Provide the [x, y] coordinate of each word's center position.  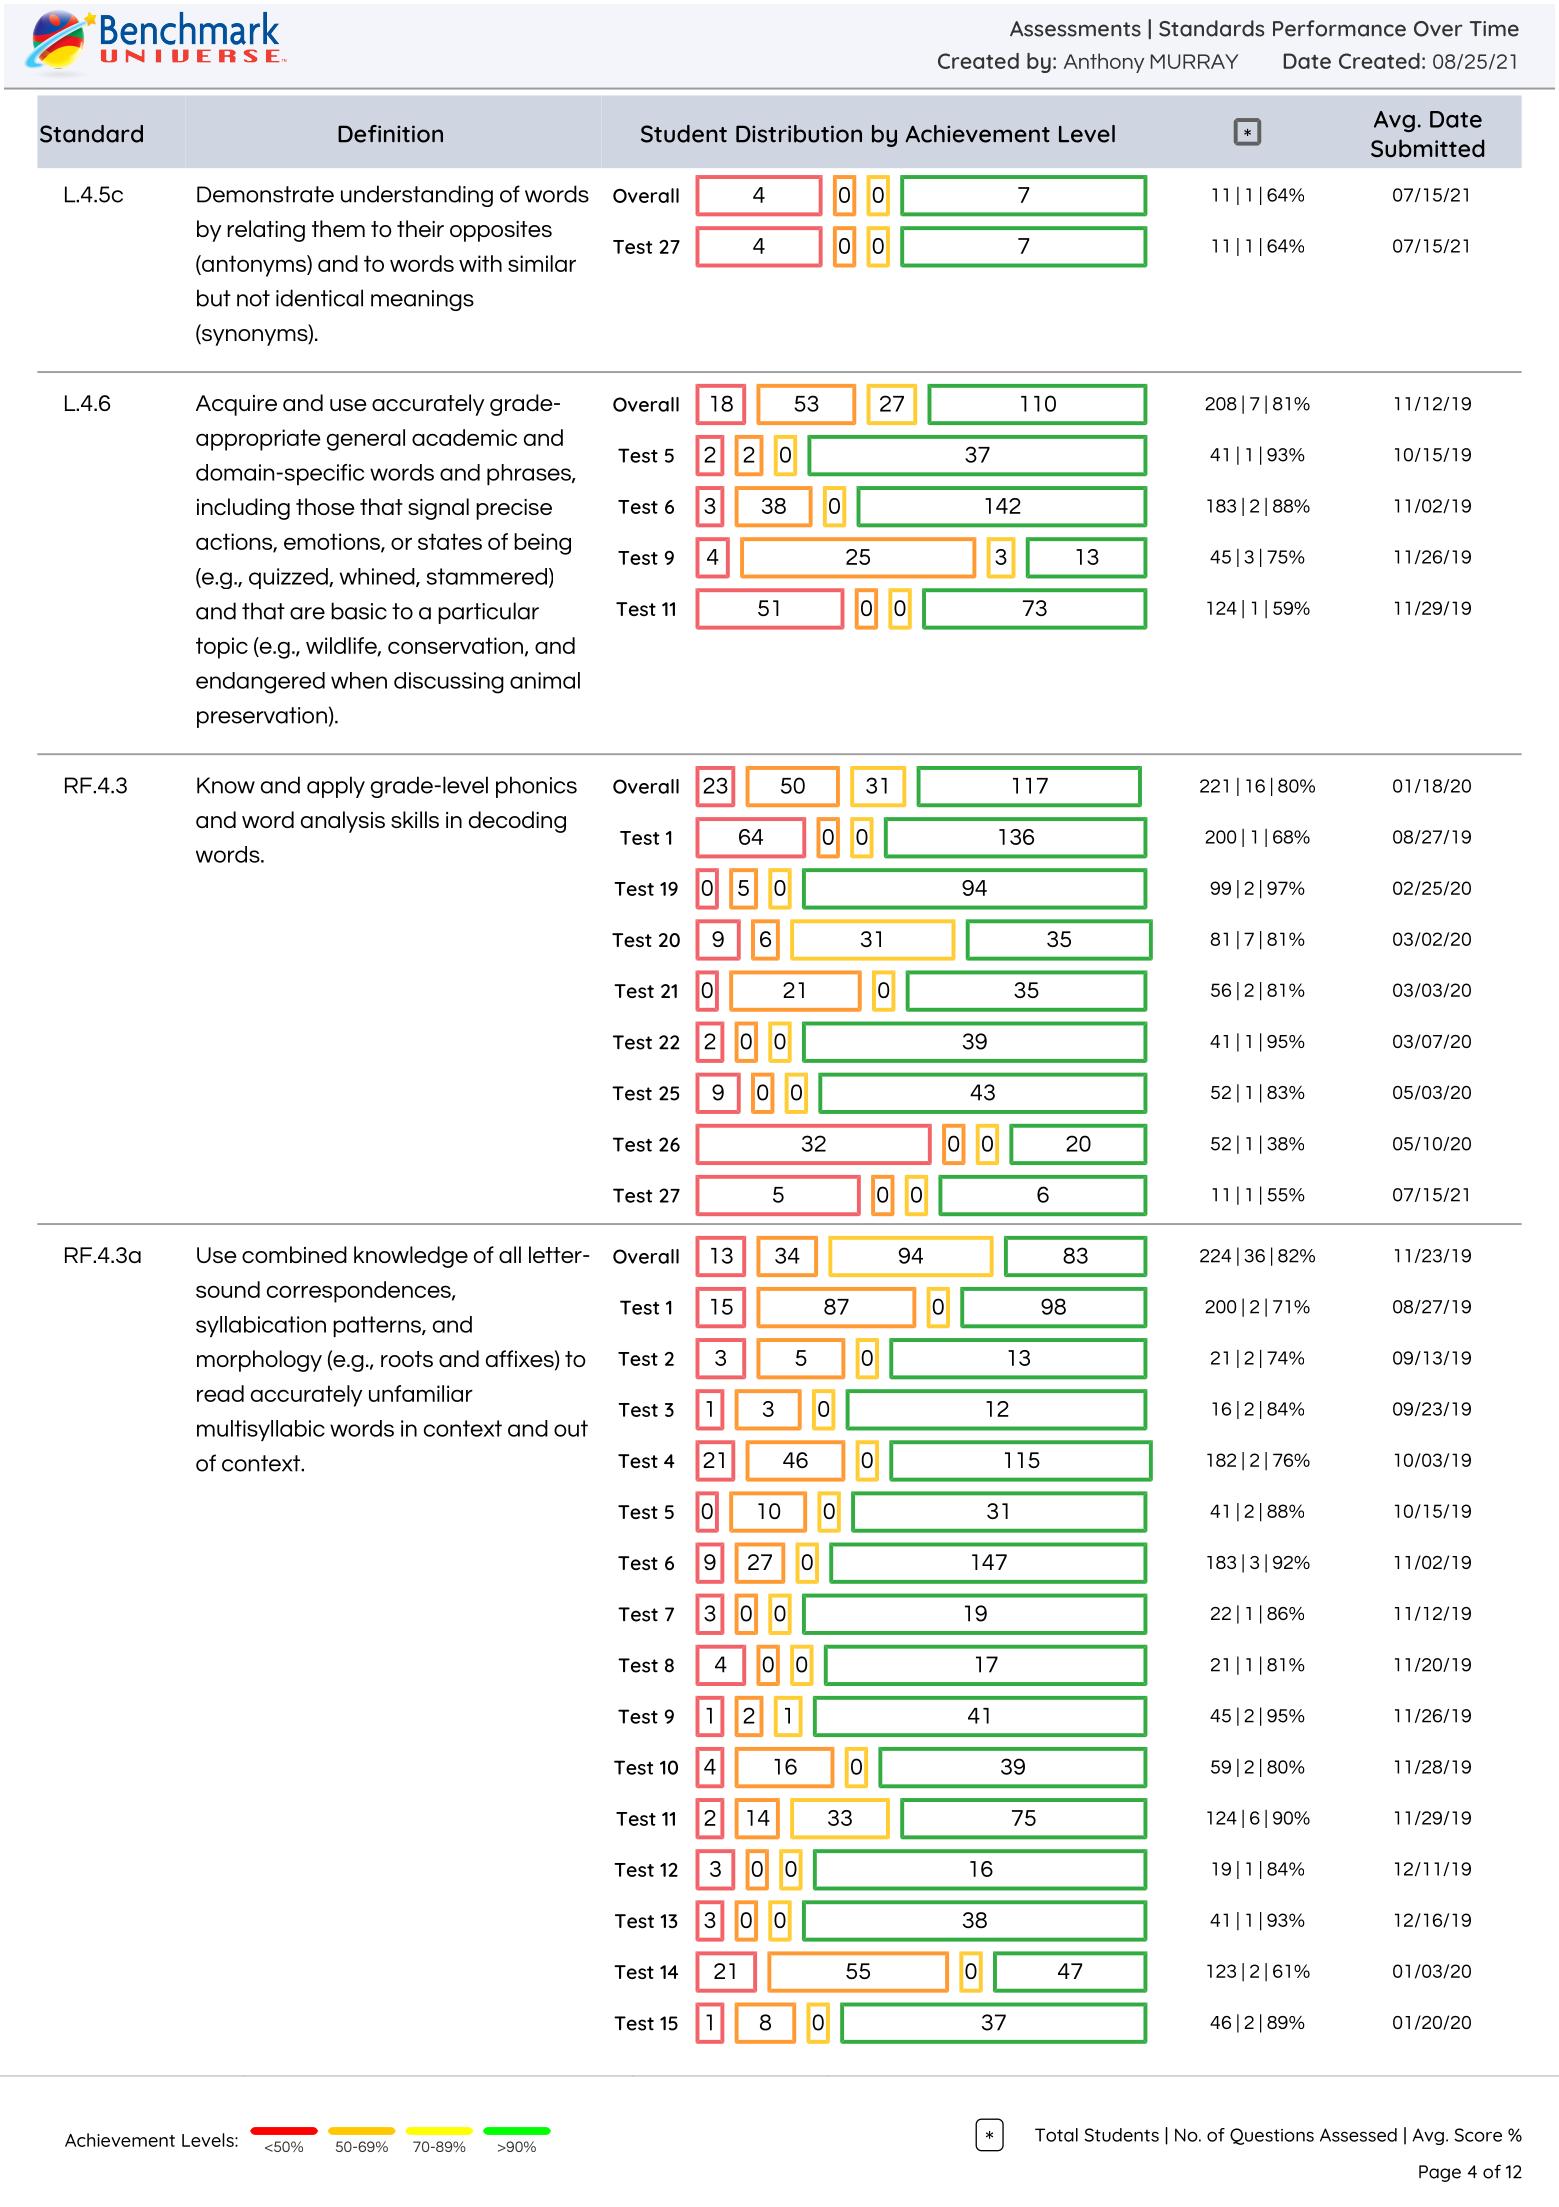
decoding [517, 822]
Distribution [799, 134]
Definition [390, 134]
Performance [1339, 28]
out [571, 1428]
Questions [1272, 2136]
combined [294, 1254]
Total [1056, 2135]
